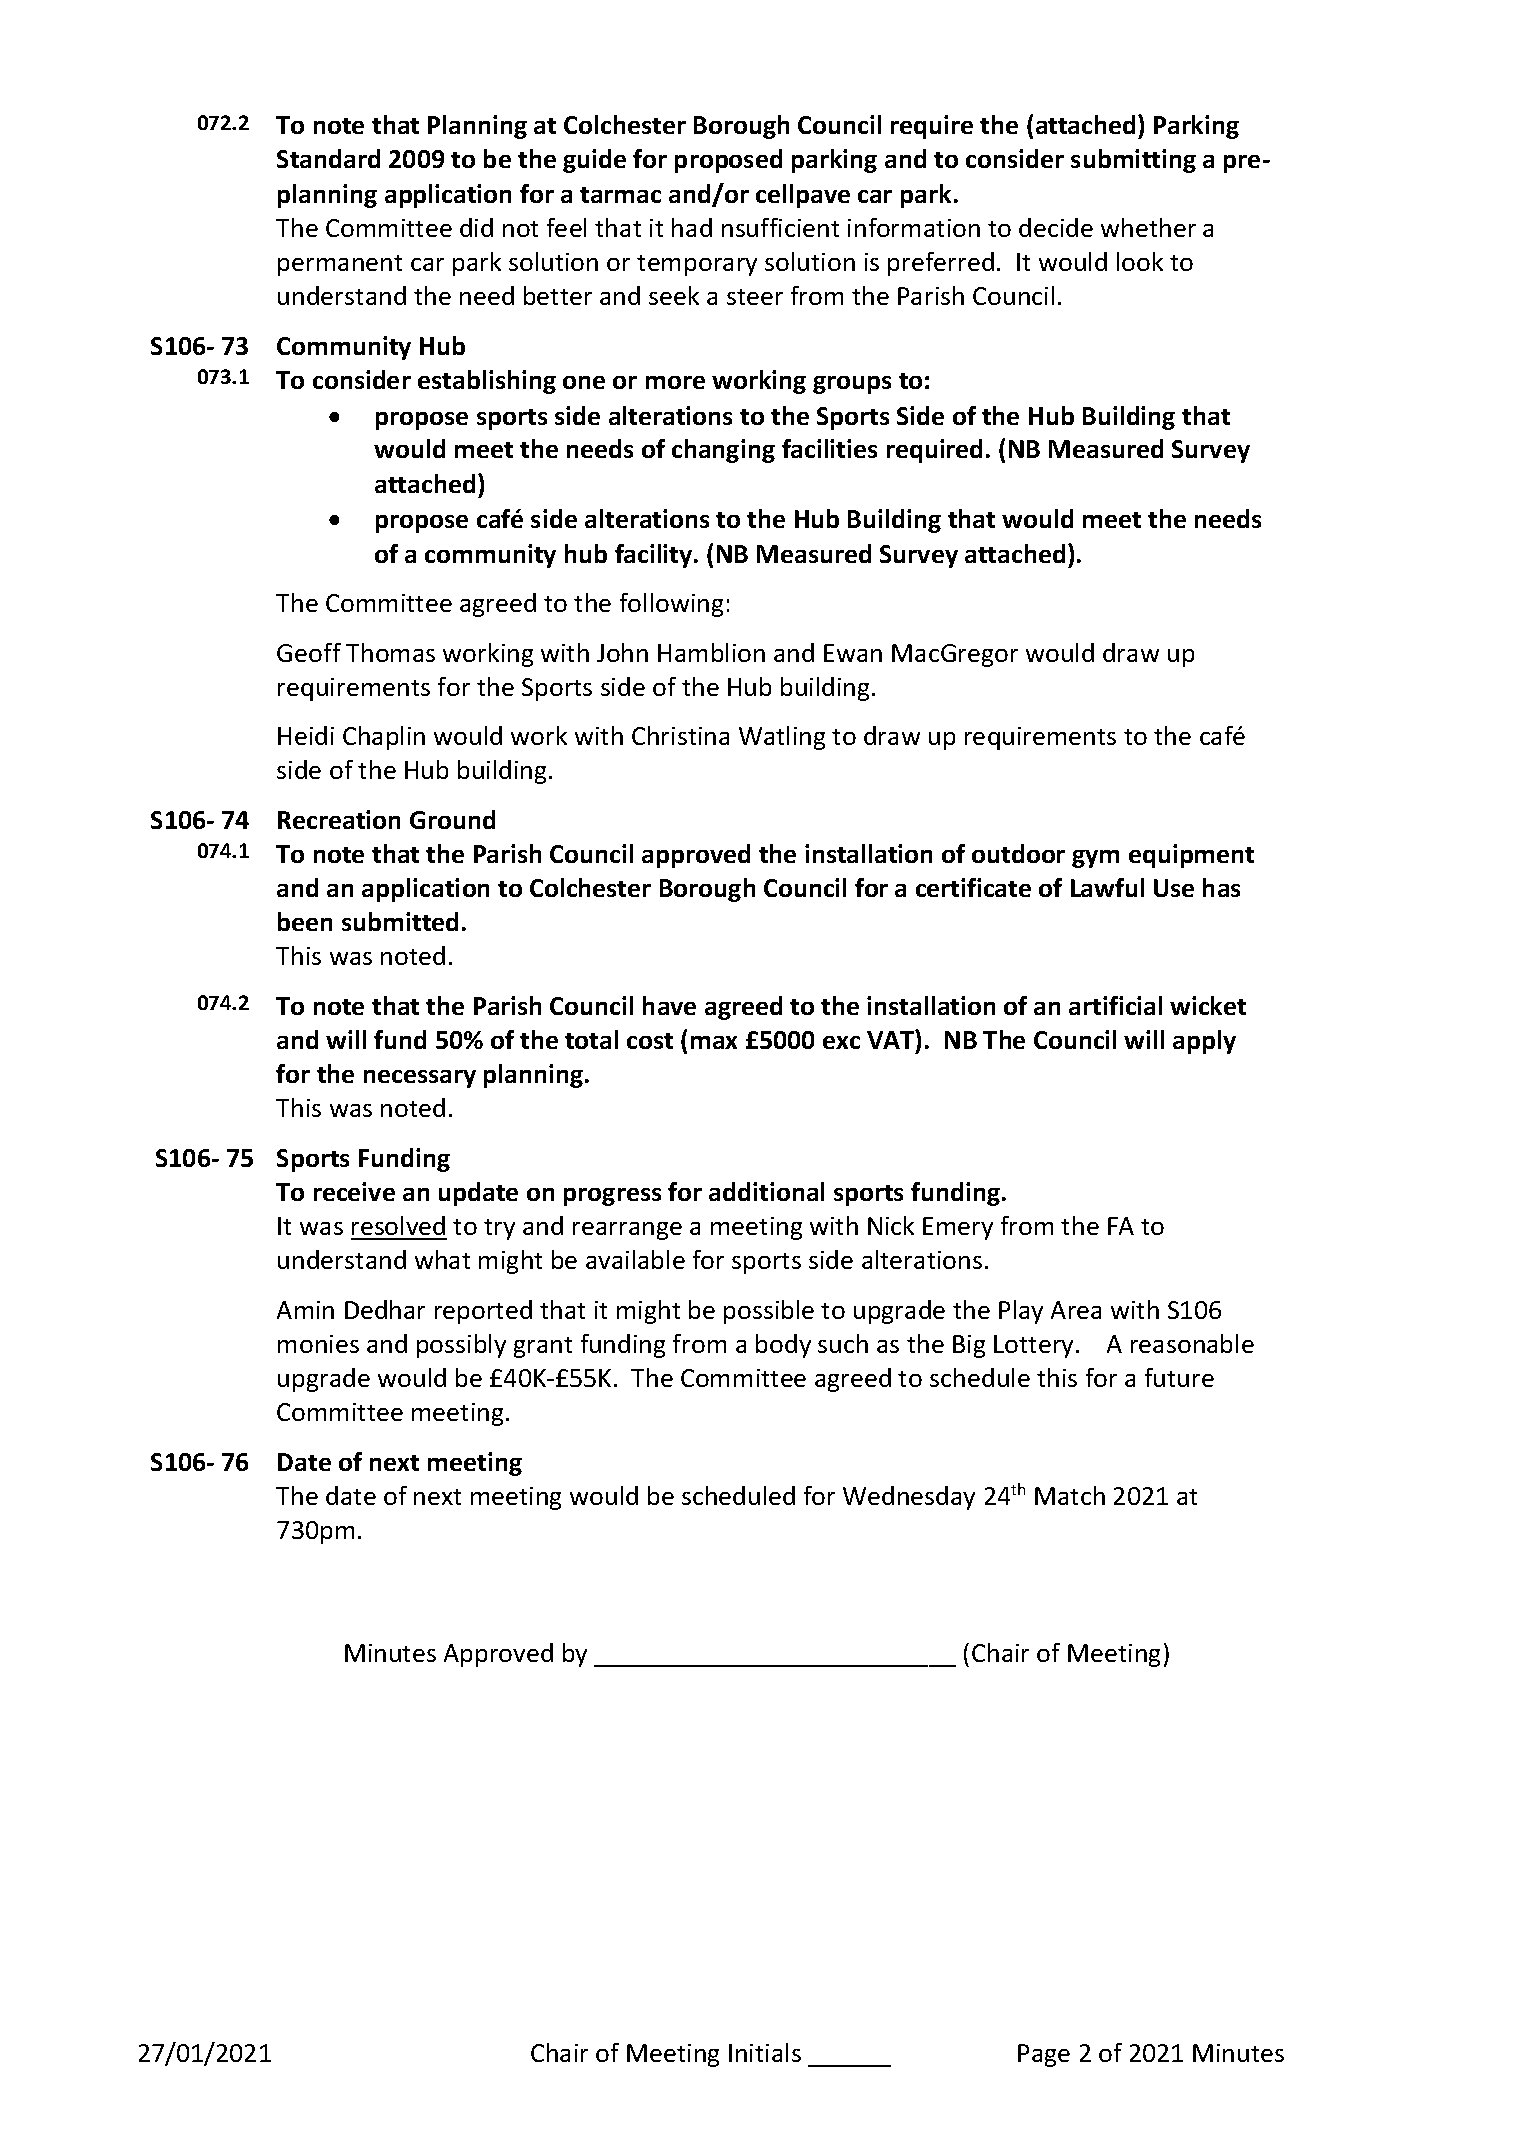 The width and height of the screenshot is (1514, 2142). What do you see at coordinates (1044, 2055) in the screenshot?
I see `Page` at bounding box center [1044, 2055].
